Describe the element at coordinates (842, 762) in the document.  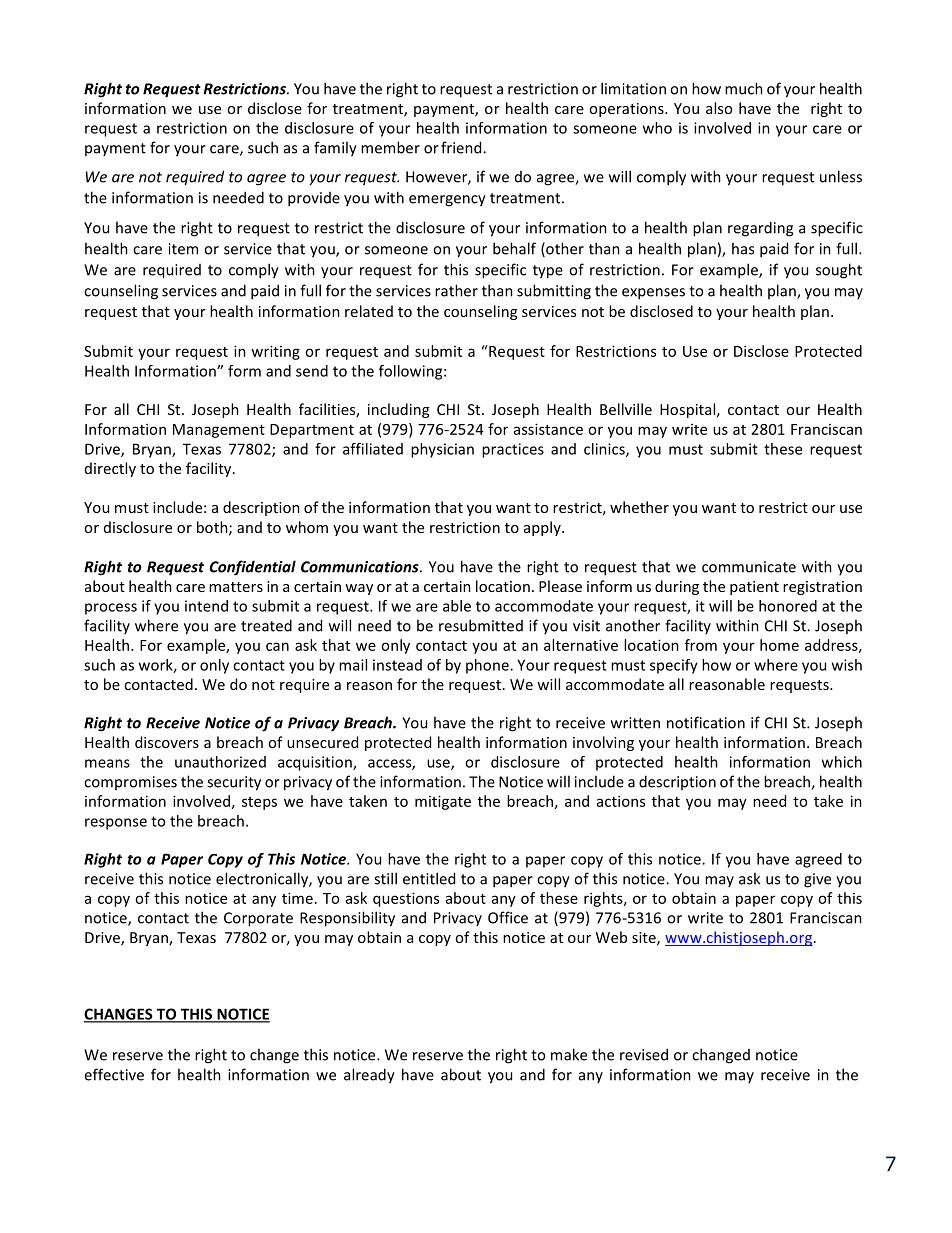
I see `which` at that location.
